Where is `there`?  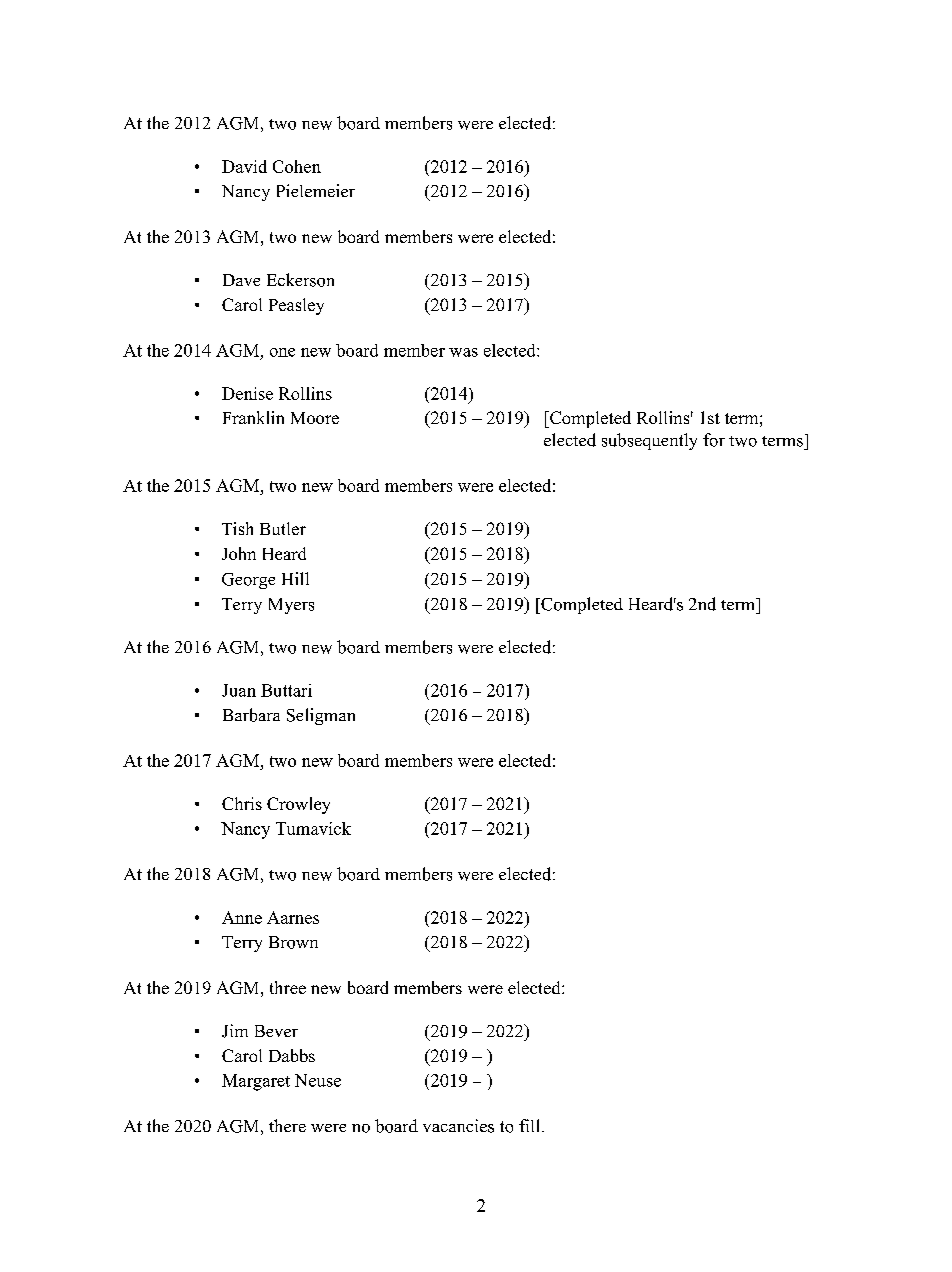
there is located at coordinates (287, 1125).
